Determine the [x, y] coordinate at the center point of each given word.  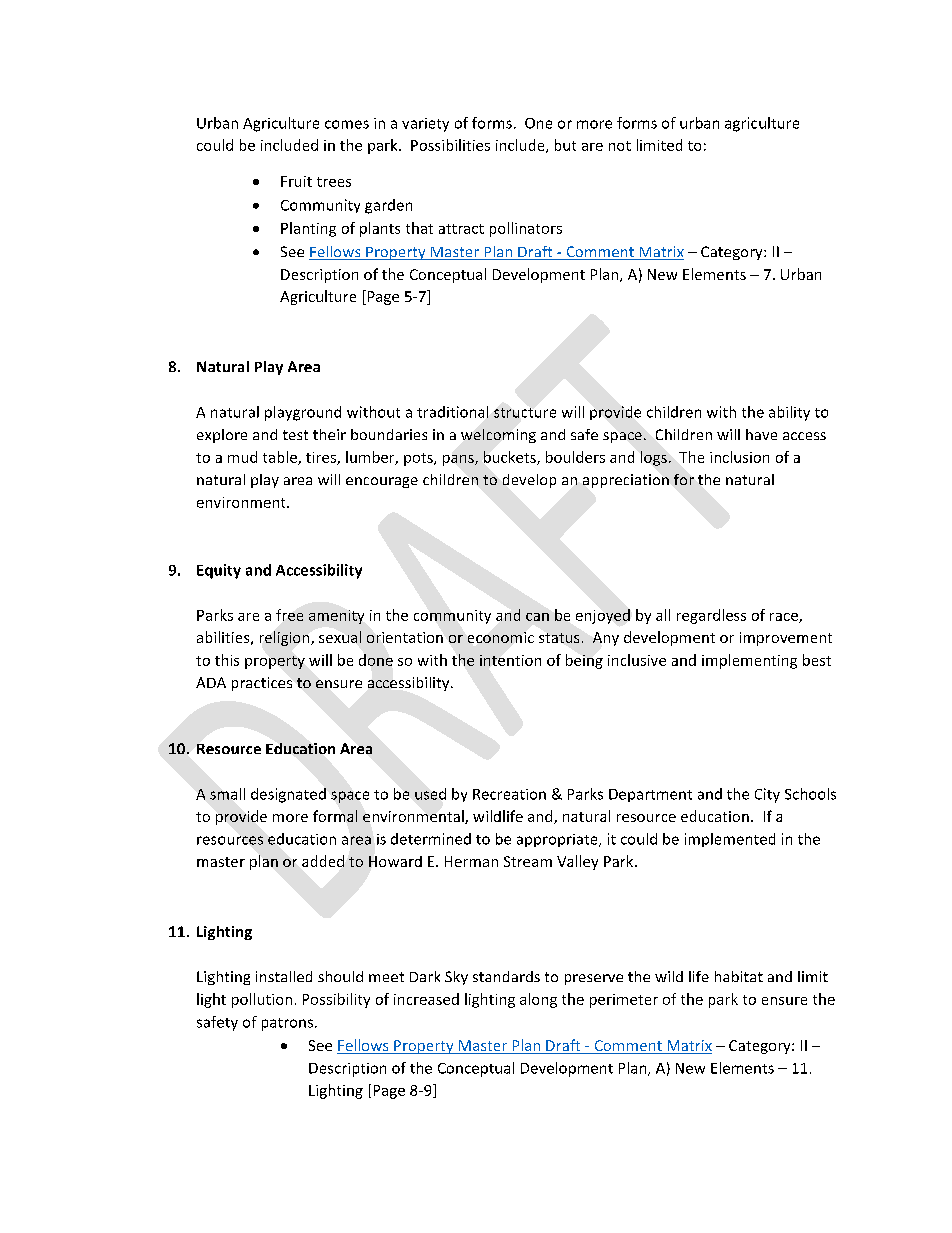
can [537, 617]
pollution [262, 1000]
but [565, 145]
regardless [711, 616]
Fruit [296, 181]
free [289, 615]
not [620, 146]
